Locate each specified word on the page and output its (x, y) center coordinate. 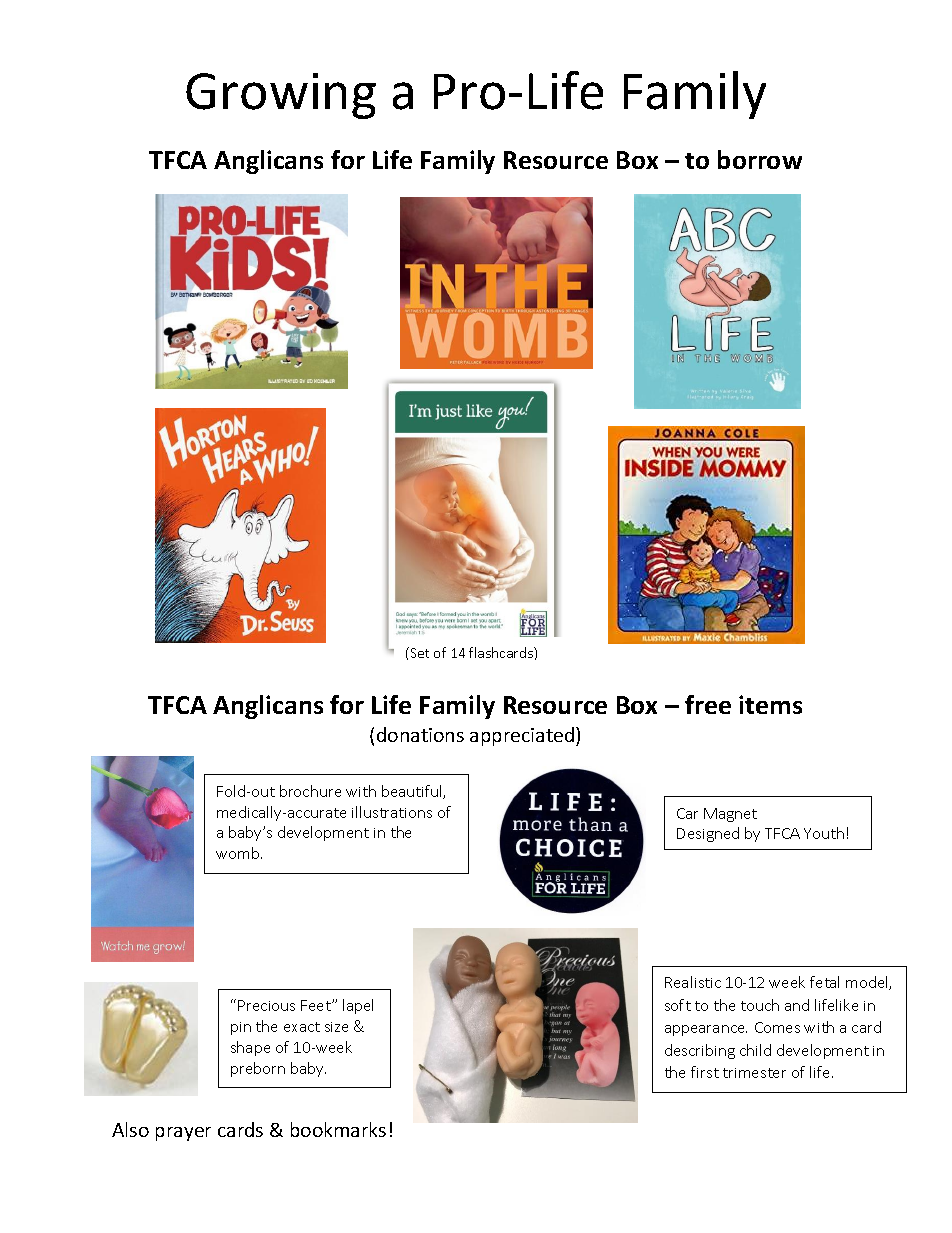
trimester (754, 1073)
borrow (760, 159)
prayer (183, 1134)
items (770, 704)
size (336, 1027)
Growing (281, 96)
